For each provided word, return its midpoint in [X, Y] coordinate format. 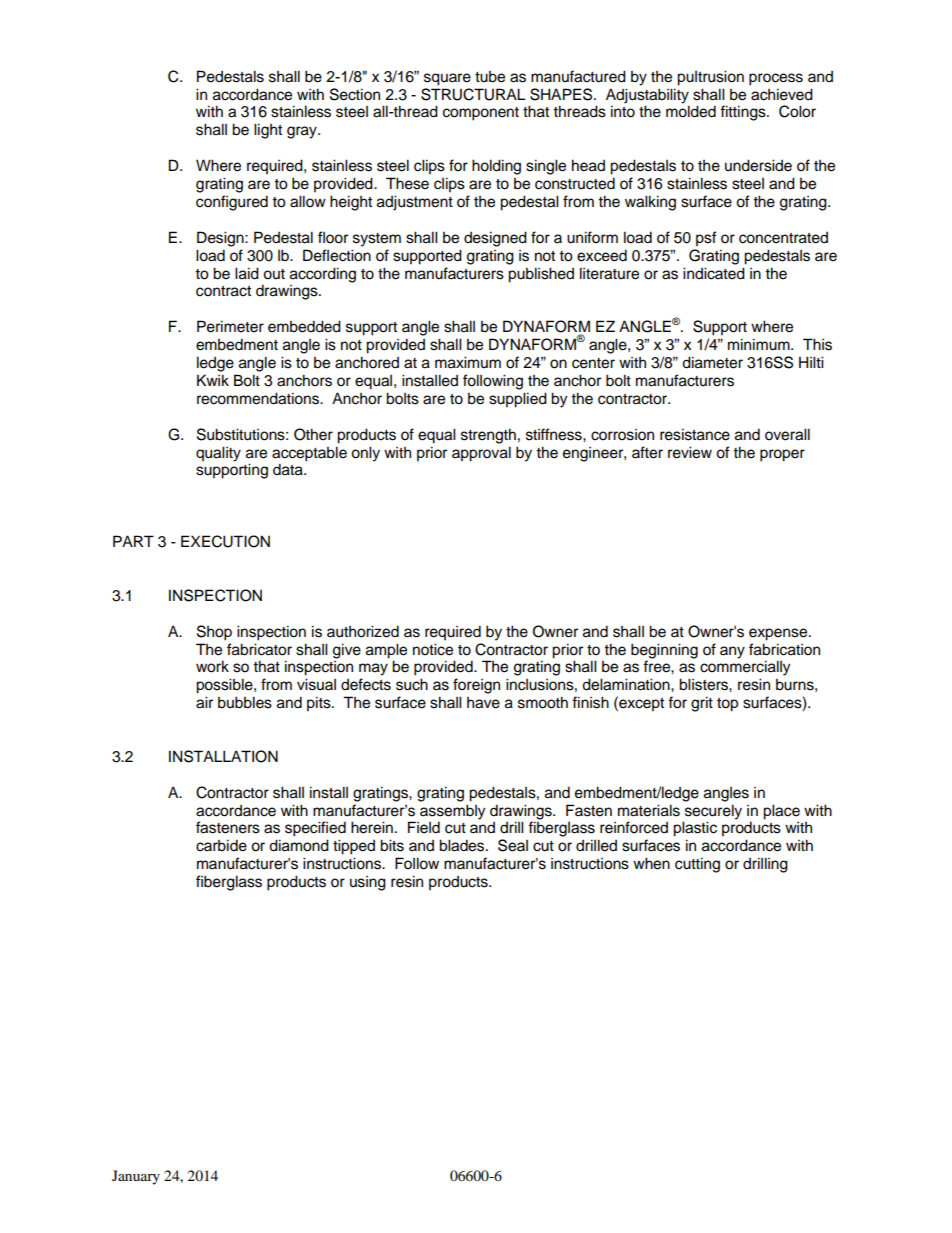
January [136, 1177]
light [268, 131]
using [368, 883]
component [481, 114]
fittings [744, 113]
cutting [697, 865]
